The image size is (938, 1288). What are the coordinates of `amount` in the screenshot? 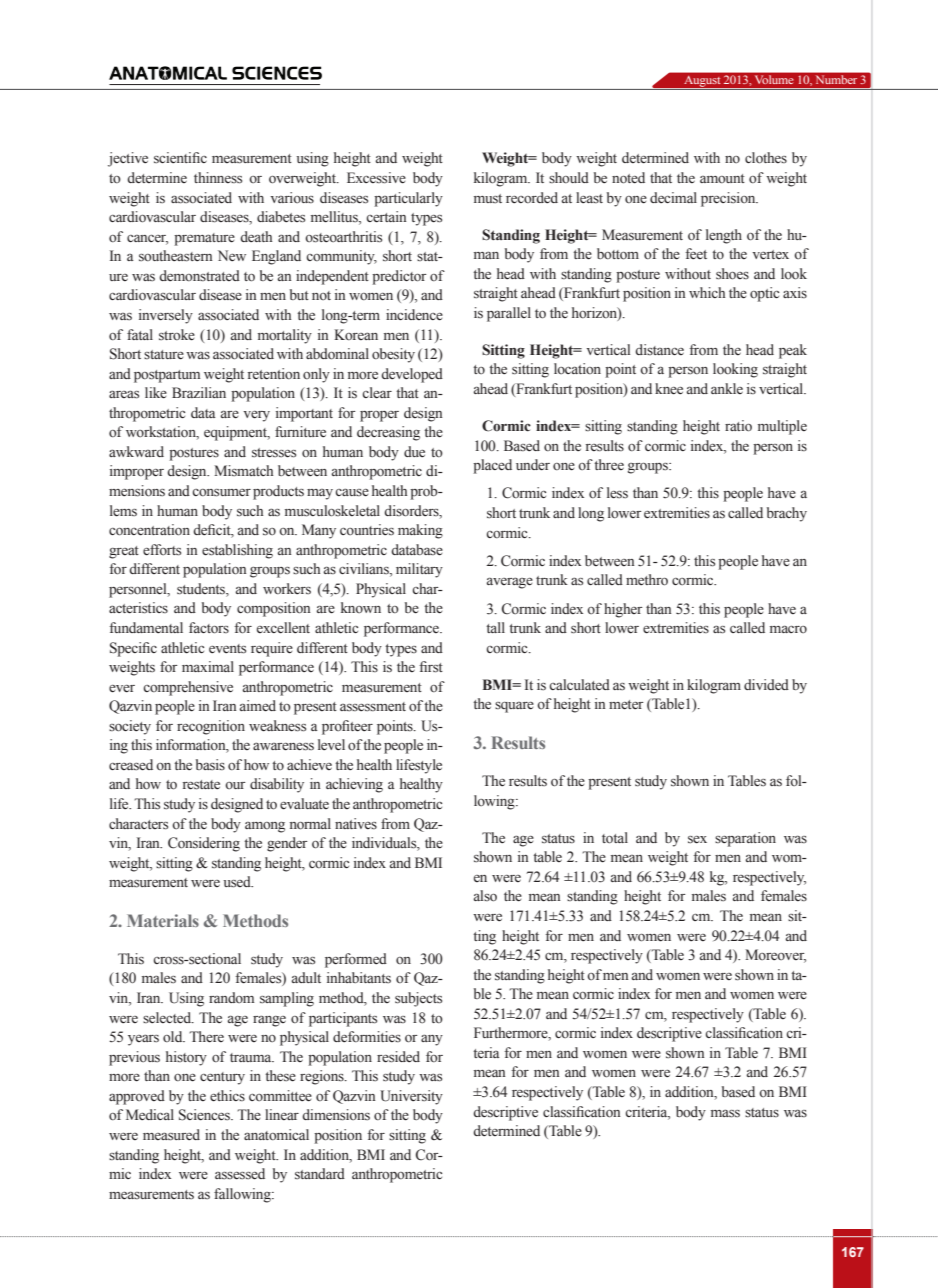 It's located at (722, 178).
